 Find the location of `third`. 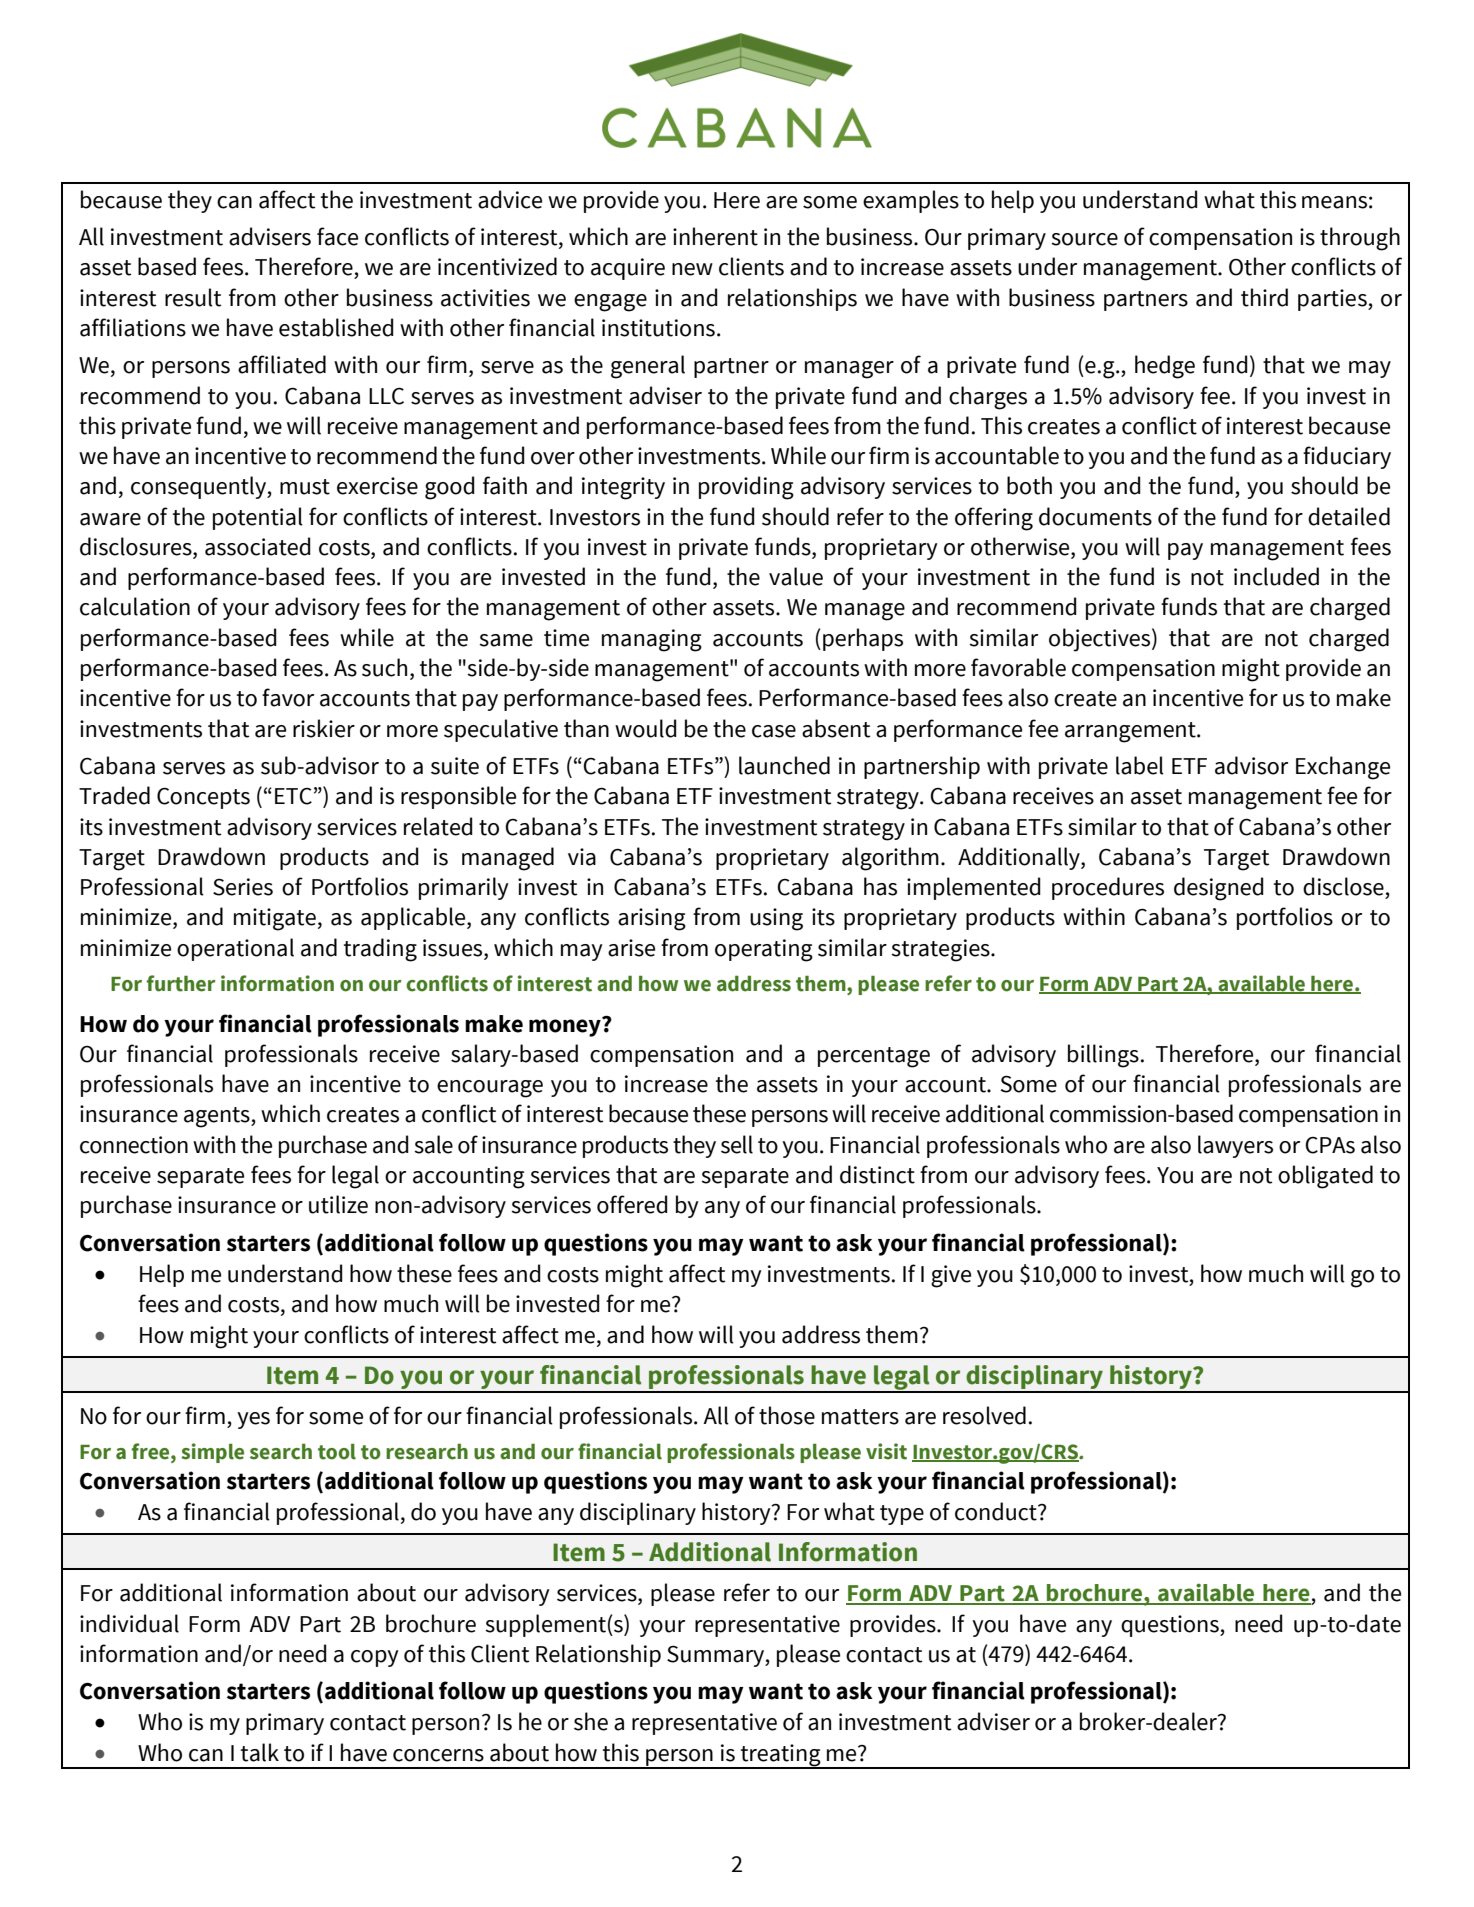

third is located at coordinates (1264, 297).
